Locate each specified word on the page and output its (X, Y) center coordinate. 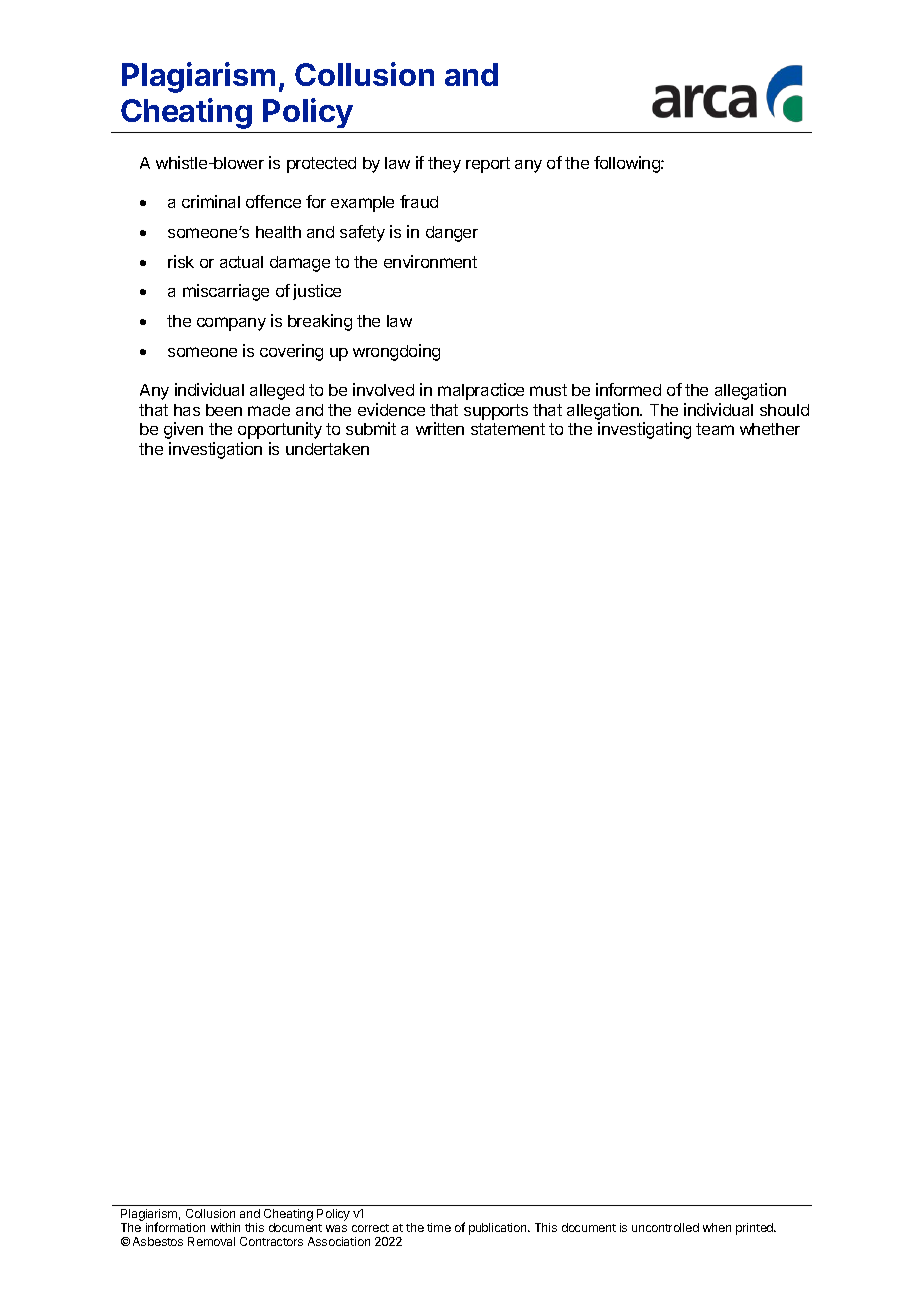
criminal (211, 201)
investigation (215, 450)
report (488, 165)
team (715, 429)
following (628, 164)
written (440, 428)
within (225, 1227)
